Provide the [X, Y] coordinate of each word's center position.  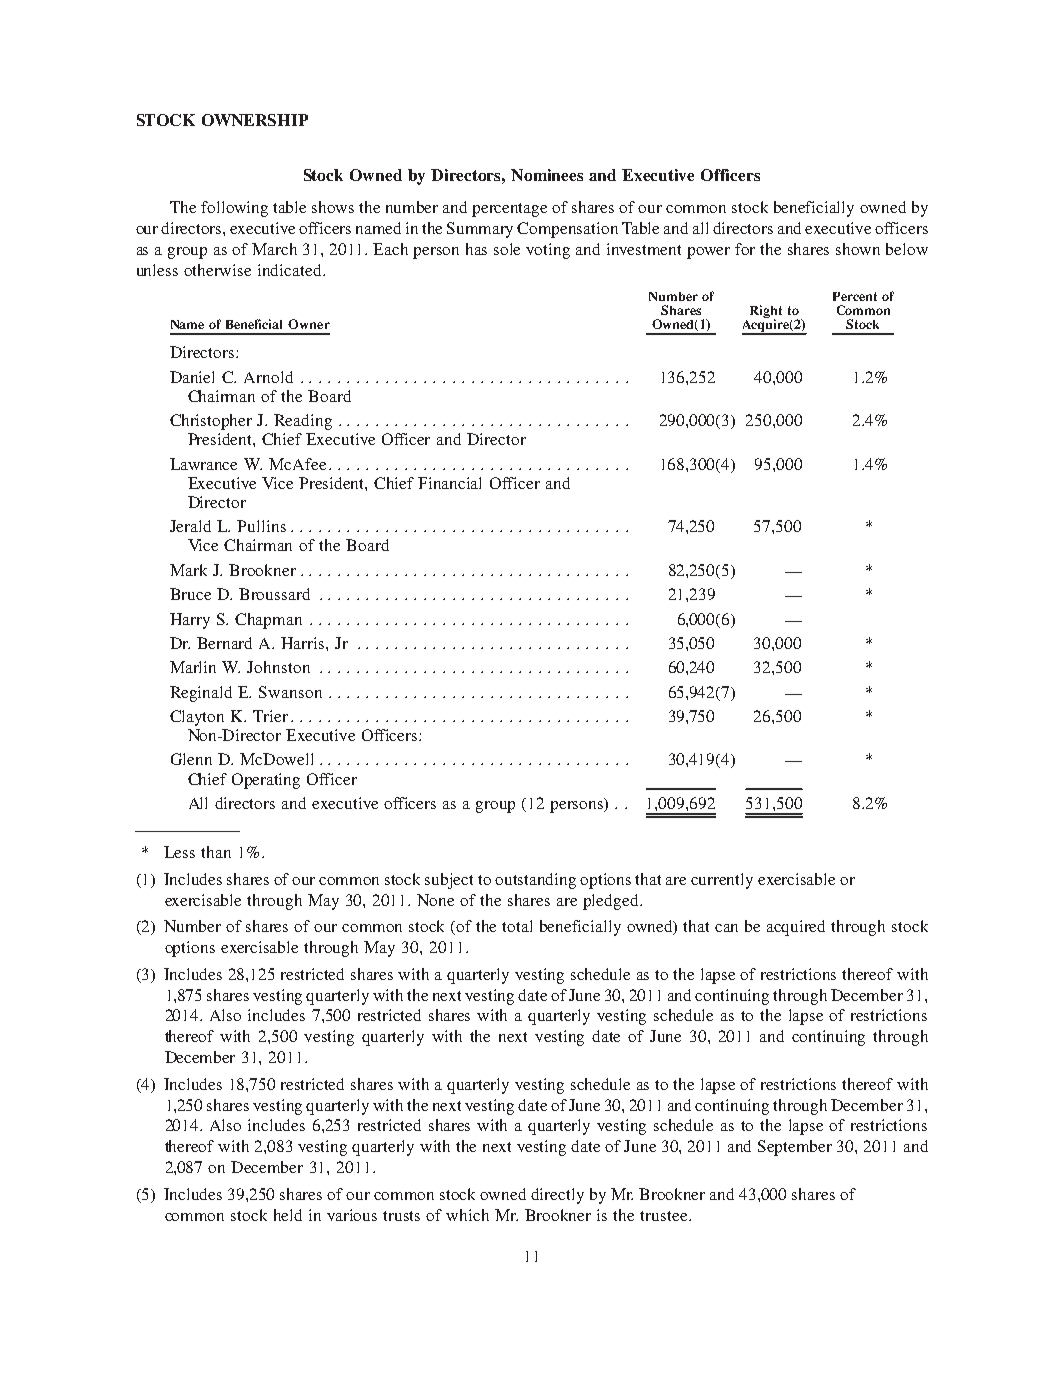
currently [722, 881]
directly [557, 1196]
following [234, 209]
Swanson [290, 692]
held [288, 1215]
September [795, 1148]
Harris [304, 643]
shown [858, 249]
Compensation [567, 230]
